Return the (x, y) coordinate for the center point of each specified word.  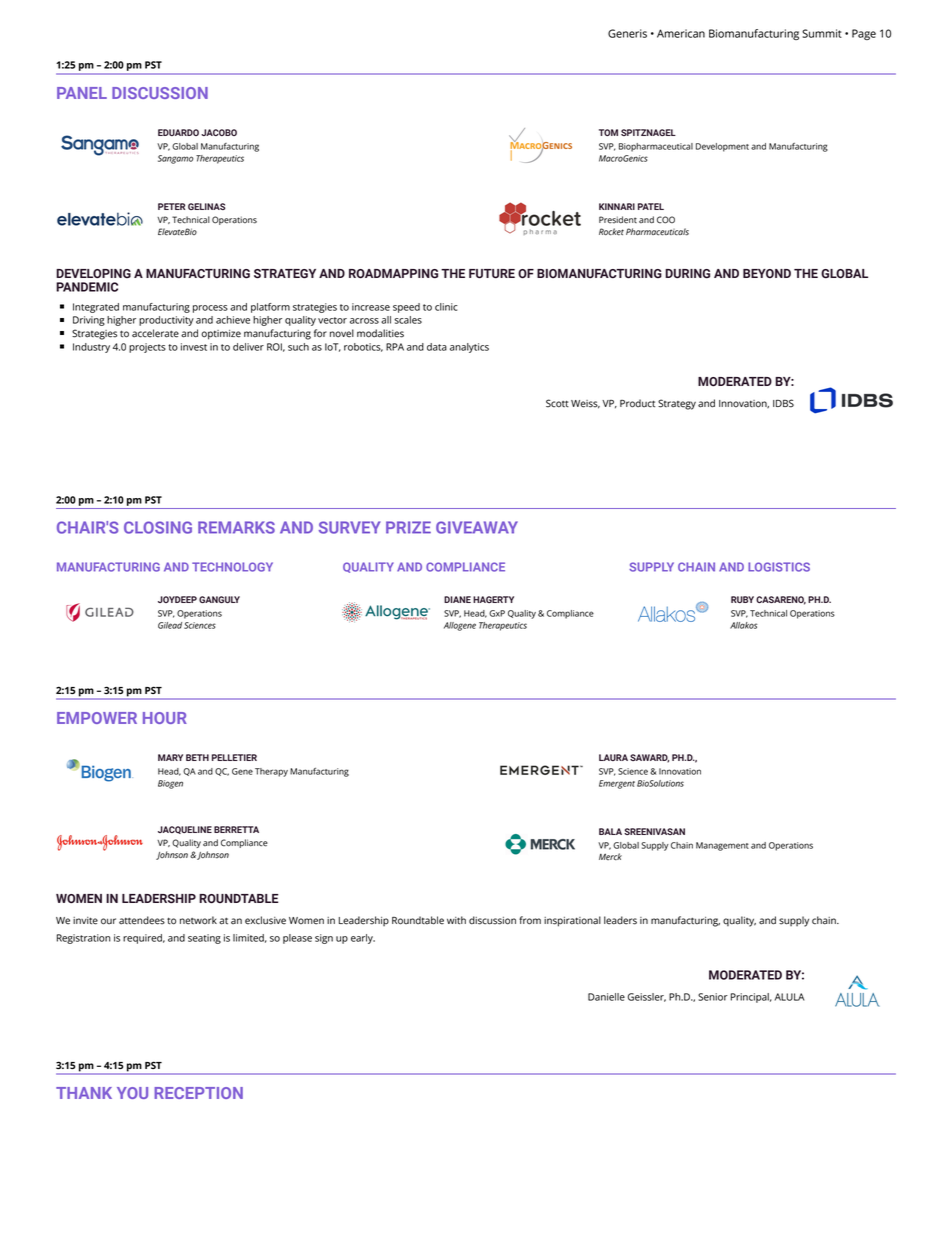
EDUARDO (178, 132)
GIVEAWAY (477, 527)
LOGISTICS (779, 567)
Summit (822, 33)
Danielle (606, 997)
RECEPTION (198, 1093)
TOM (608, 132)
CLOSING (158, 527)
